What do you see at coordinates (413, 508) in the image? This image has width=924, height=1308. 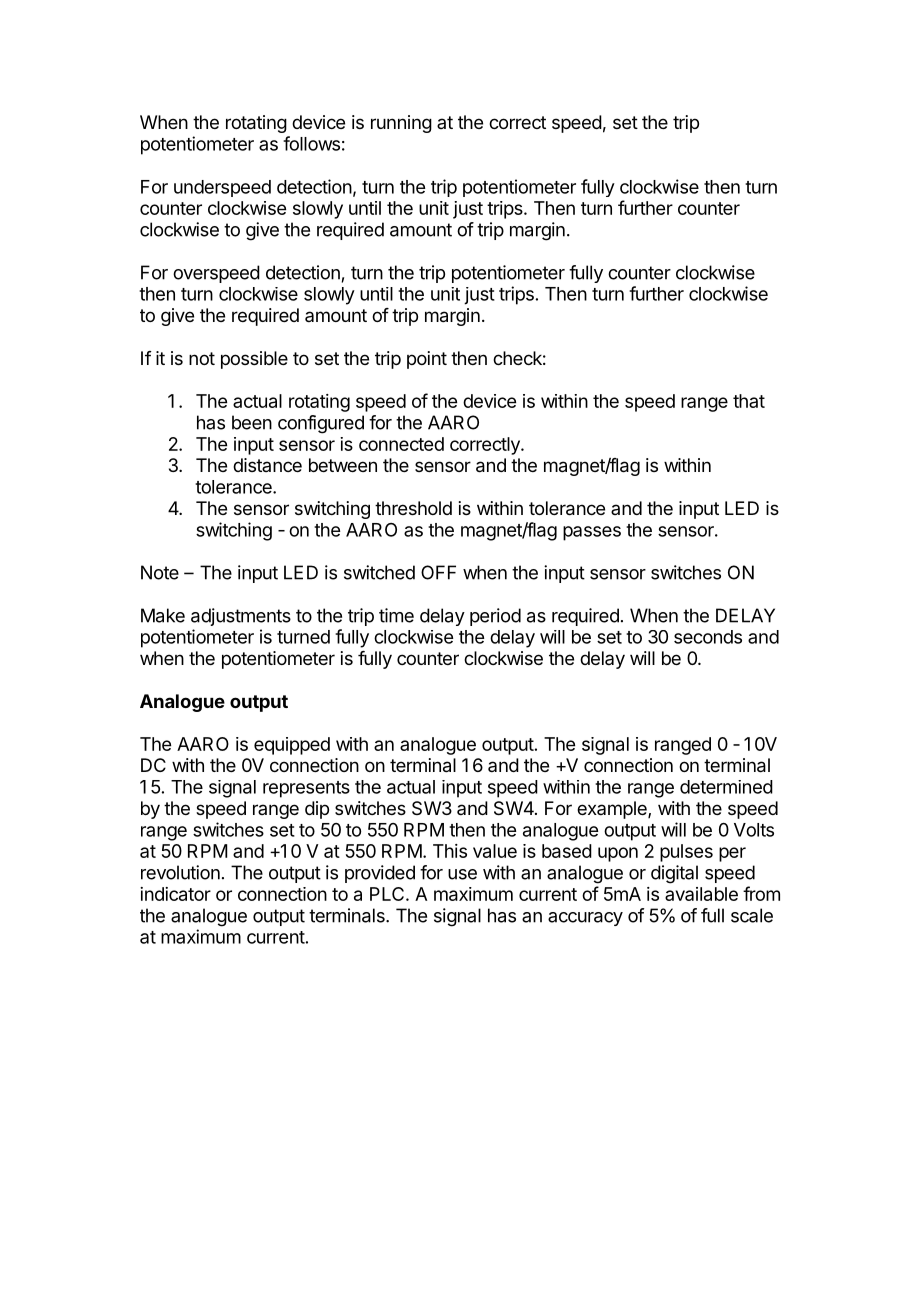 I see `threshold` at bounding box center [413, 508].
